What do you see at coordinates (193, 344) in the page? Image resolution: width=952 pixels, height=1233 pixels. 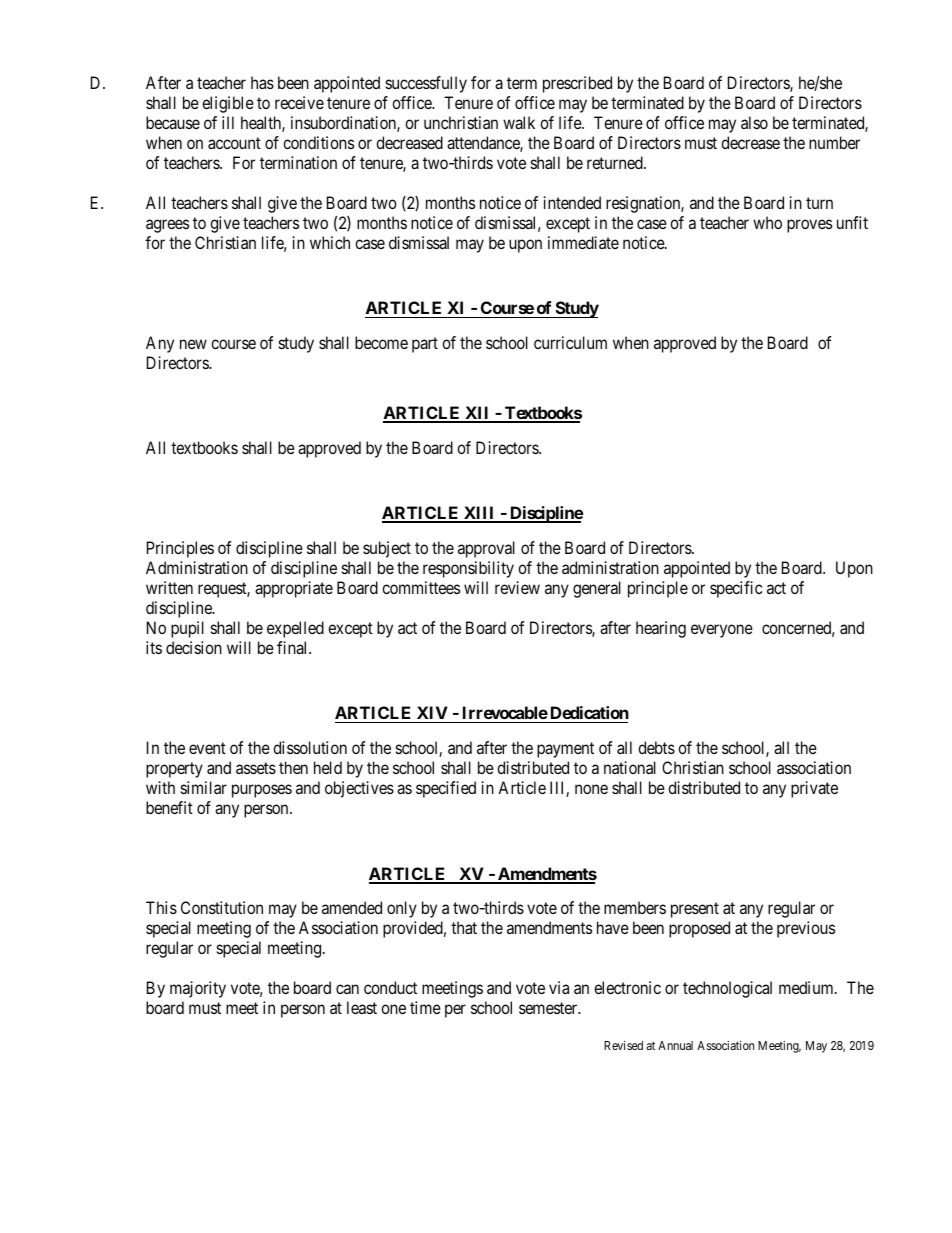 I see `new` at bounding box center [193, 344].
